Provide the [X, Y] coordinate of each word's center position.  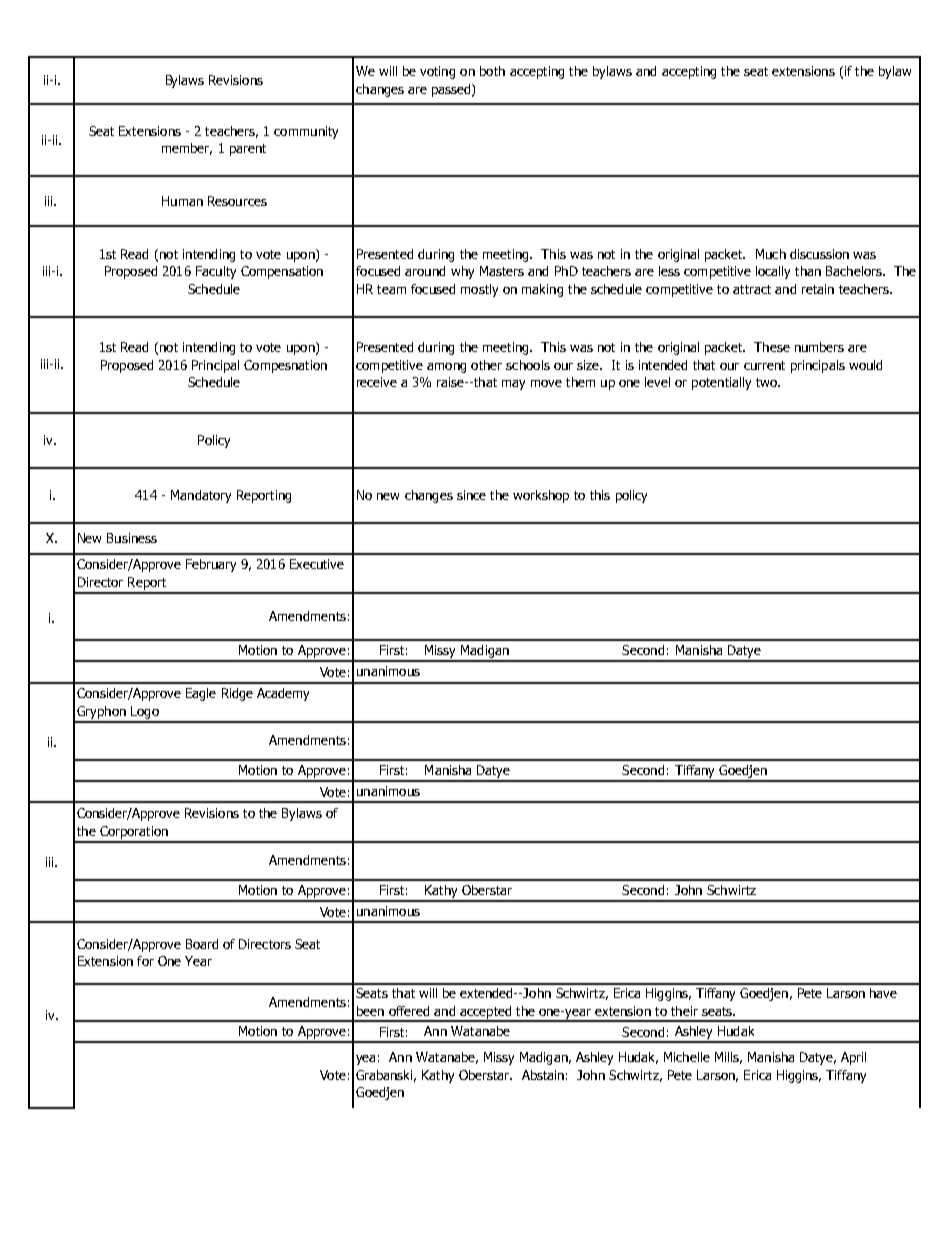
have [883, 993]
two [767, 382]
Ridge [237, 694]
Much [771, 254]
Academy [283, 694]
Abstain [543, 1075]
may [513, 385]
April [853, 1058]
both [492, 71]
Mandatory [201, 496]
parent [248, 150]
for [145, 961]
